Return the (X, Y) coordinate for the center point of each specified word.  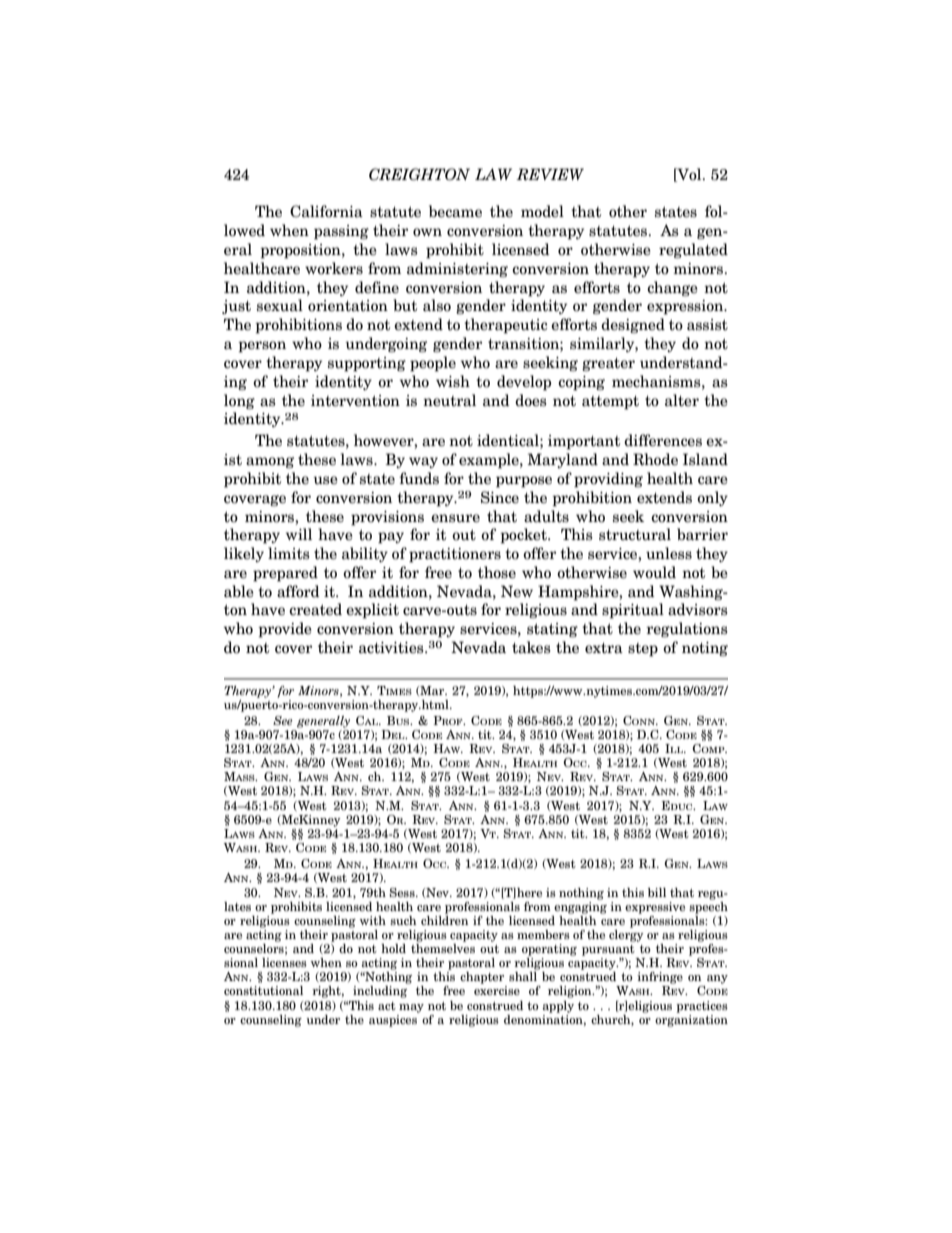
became (455, 211)
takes (531, 647)
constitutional (263, 990)
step (643, 650)
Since (500, 497)
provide (285, 630)
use (325, 480)
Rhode (655, 459)
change (672, 289)
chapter (482, 978)
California (326, 211)
